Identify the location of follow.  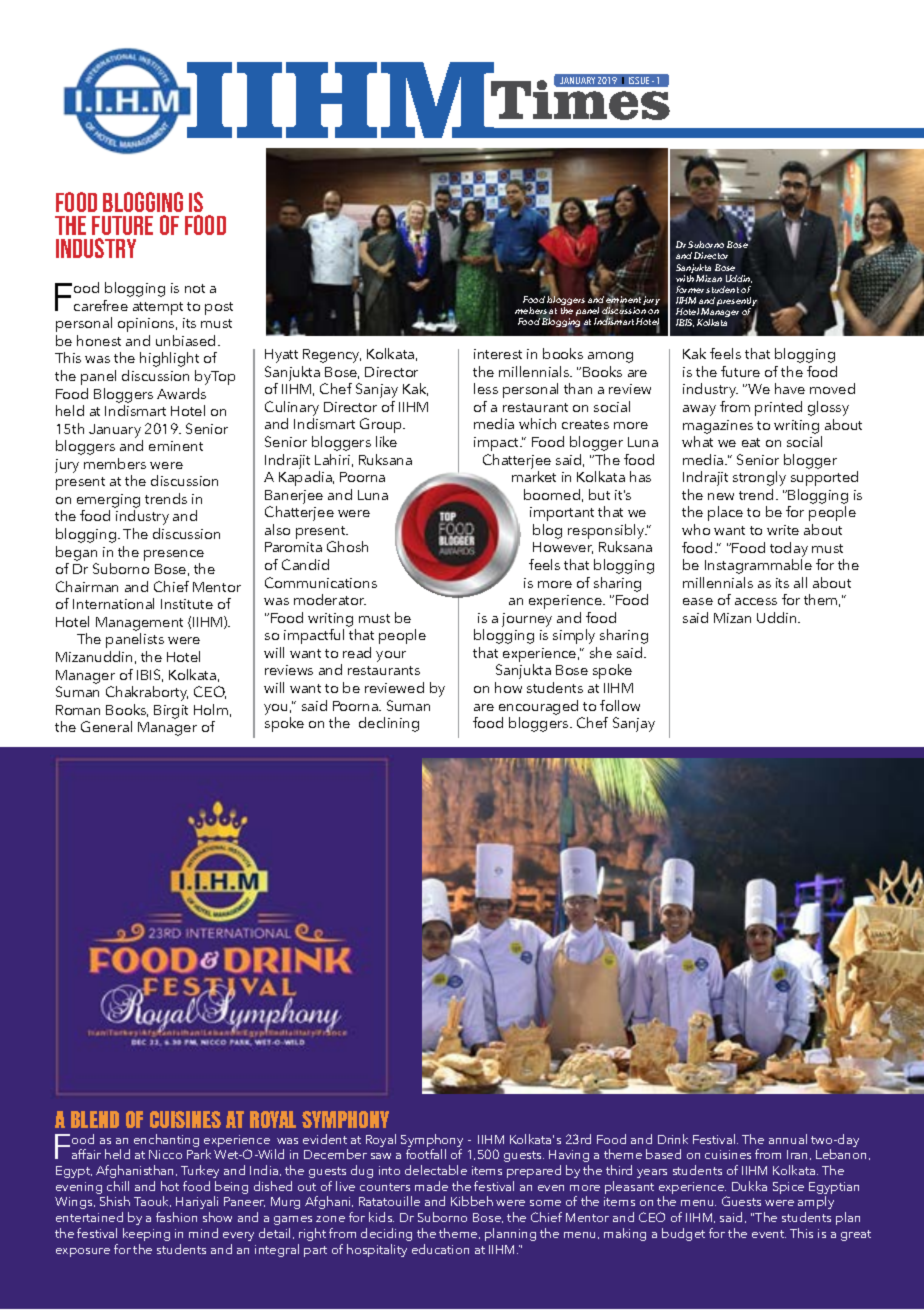
(620, 705).
